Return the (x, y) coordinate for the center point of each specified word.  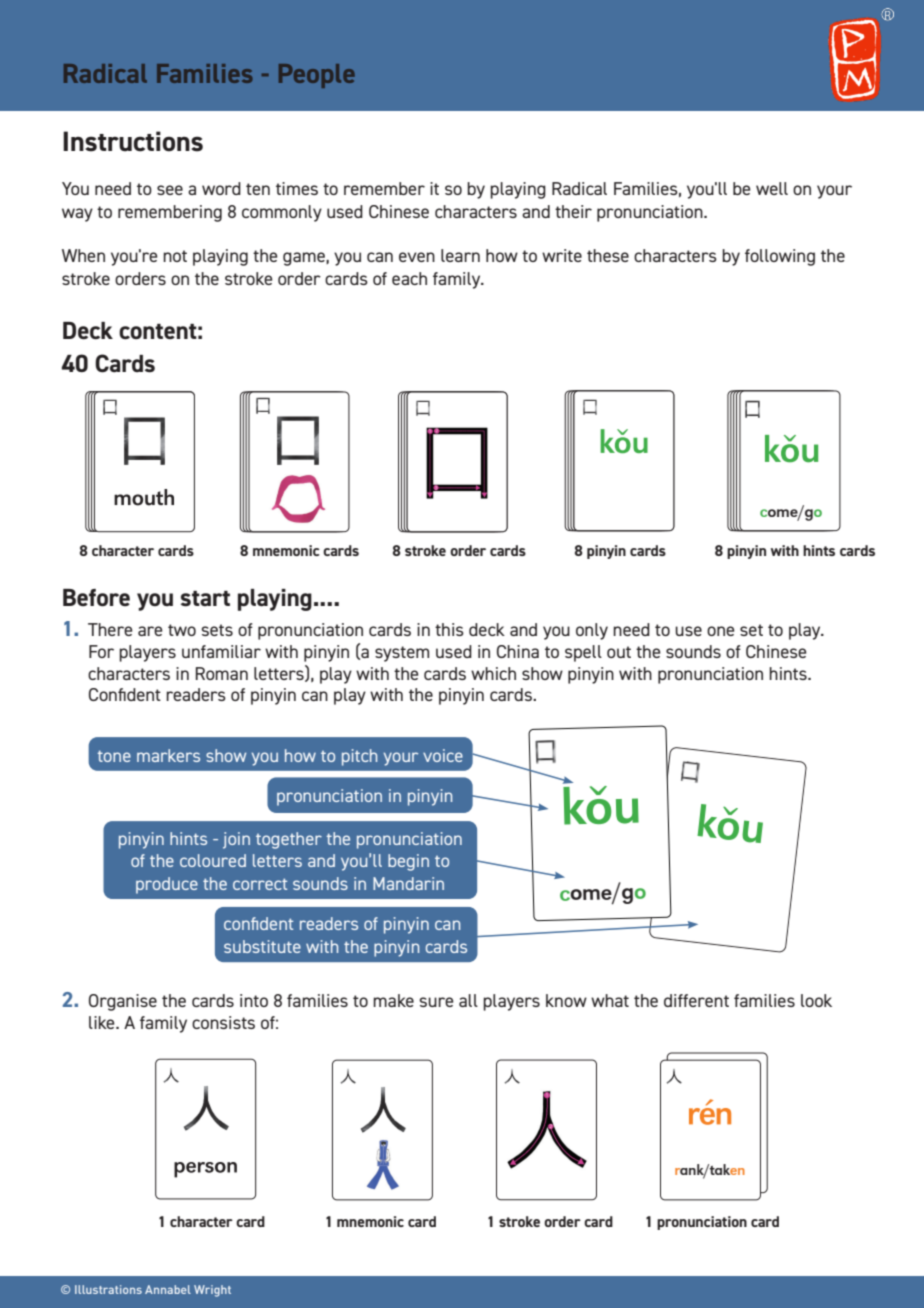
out (619, 652)
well (772, 188)
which (493, 673)
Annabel (168, 1289)
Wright (212, 1291)
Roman (222, 673)
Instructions (133, 141)
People (317, 76)
